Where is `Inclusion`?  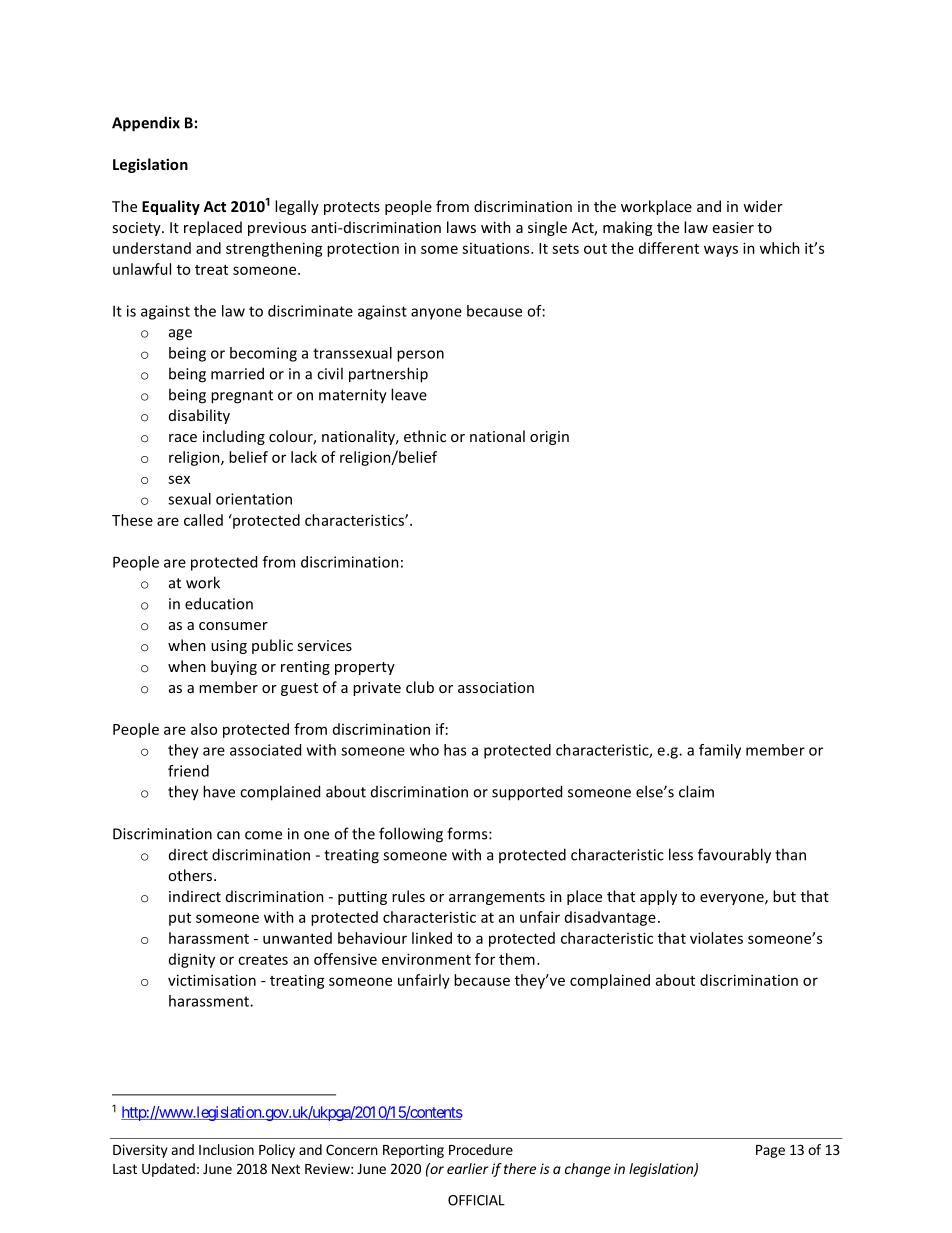
Inclusion is located at coordinates (226, 1149).
